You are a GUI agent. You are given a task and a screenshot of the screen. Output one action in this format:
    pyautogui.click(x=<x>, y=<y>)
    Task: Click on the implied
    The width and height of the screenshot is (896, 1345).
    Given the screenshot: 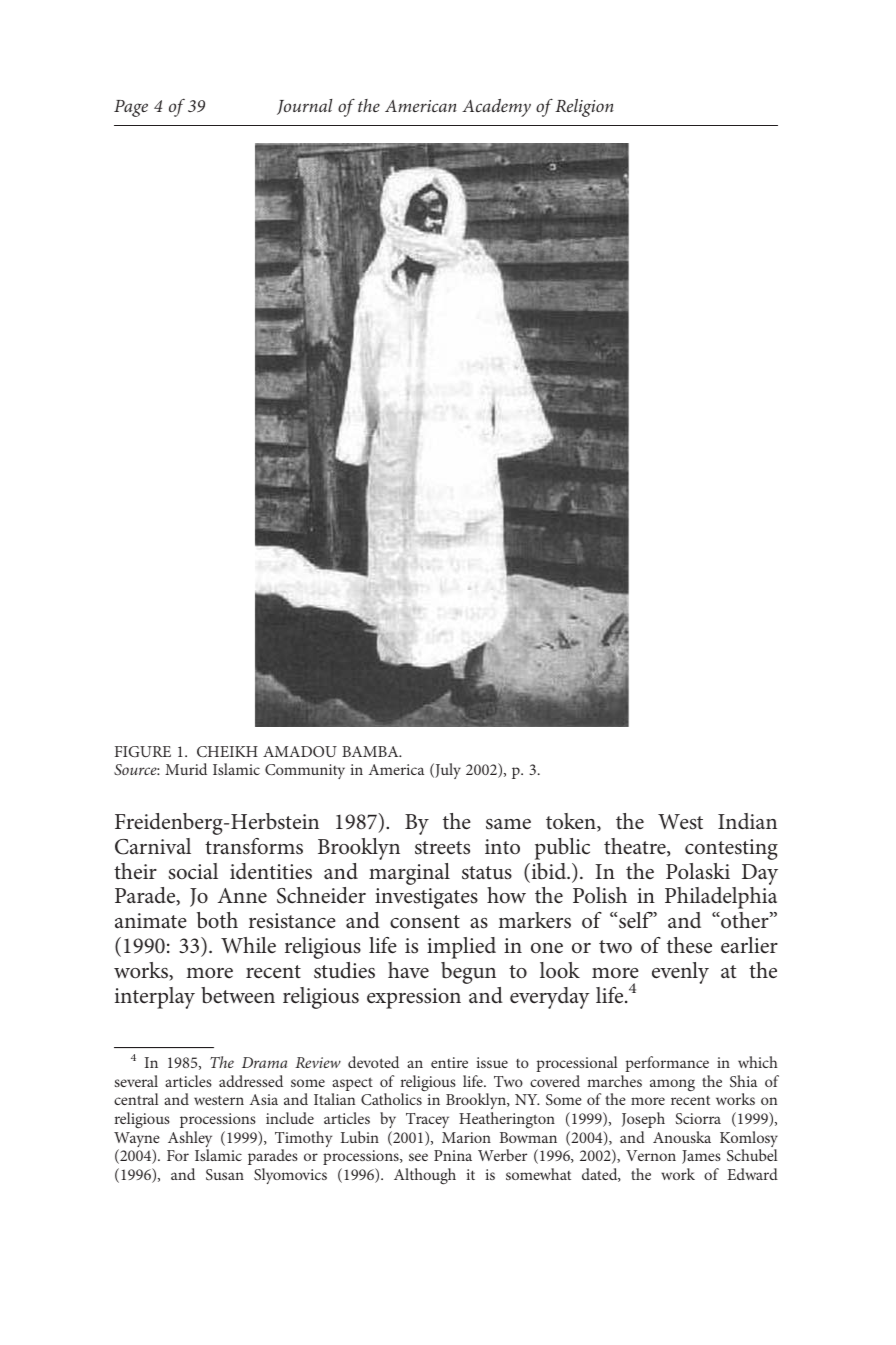 What is the action you would take?
    pyautogui.click(x=461, y=948)
